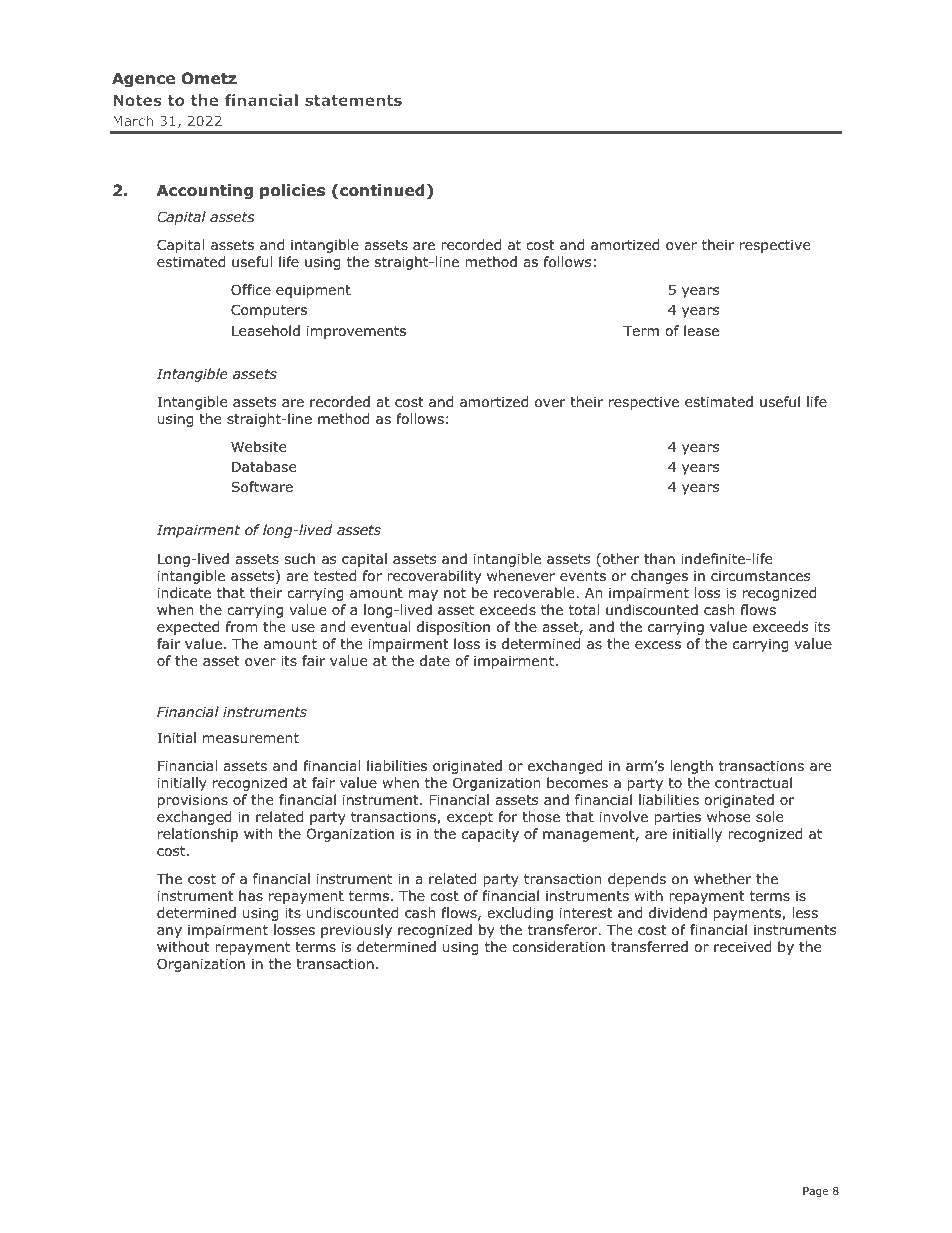 The image size is (952, 1233). Describe the element at coordinates (205, 191) in the image. I see `Accounting` at that location.
